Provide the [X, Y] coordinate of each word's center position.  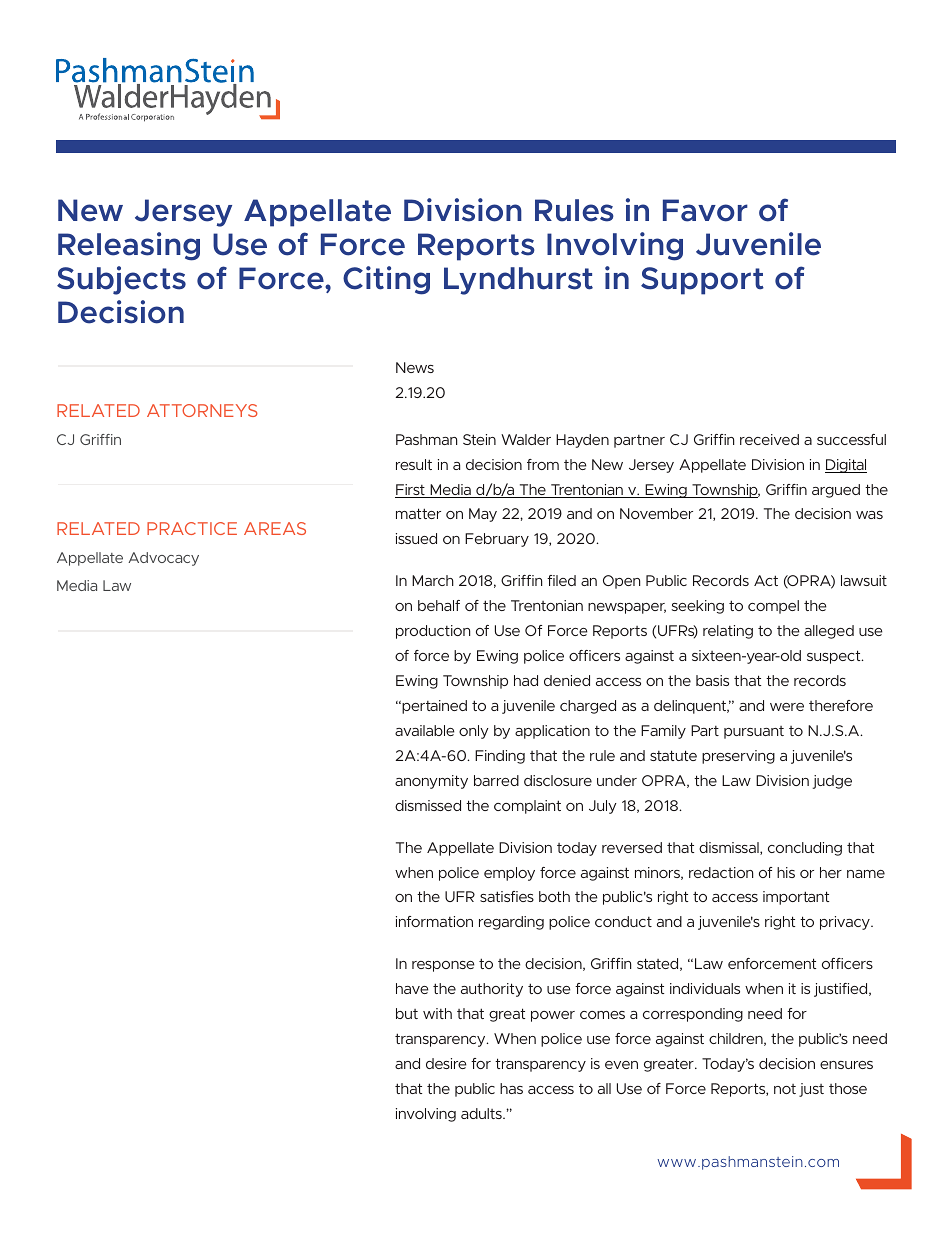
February [497, 540]
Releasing [129, 246]
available [425, 730]
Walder [526, 439]
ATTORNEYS [202, 410]
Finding [500, 757]
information [434, 921]
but [407, 1013]
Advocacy [163, 559]
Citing [386, 280]
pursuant [754, 732]
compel [773, 607]
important [796, 898]
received [769, 439]
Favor [705, 210]
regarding [511, 923]
